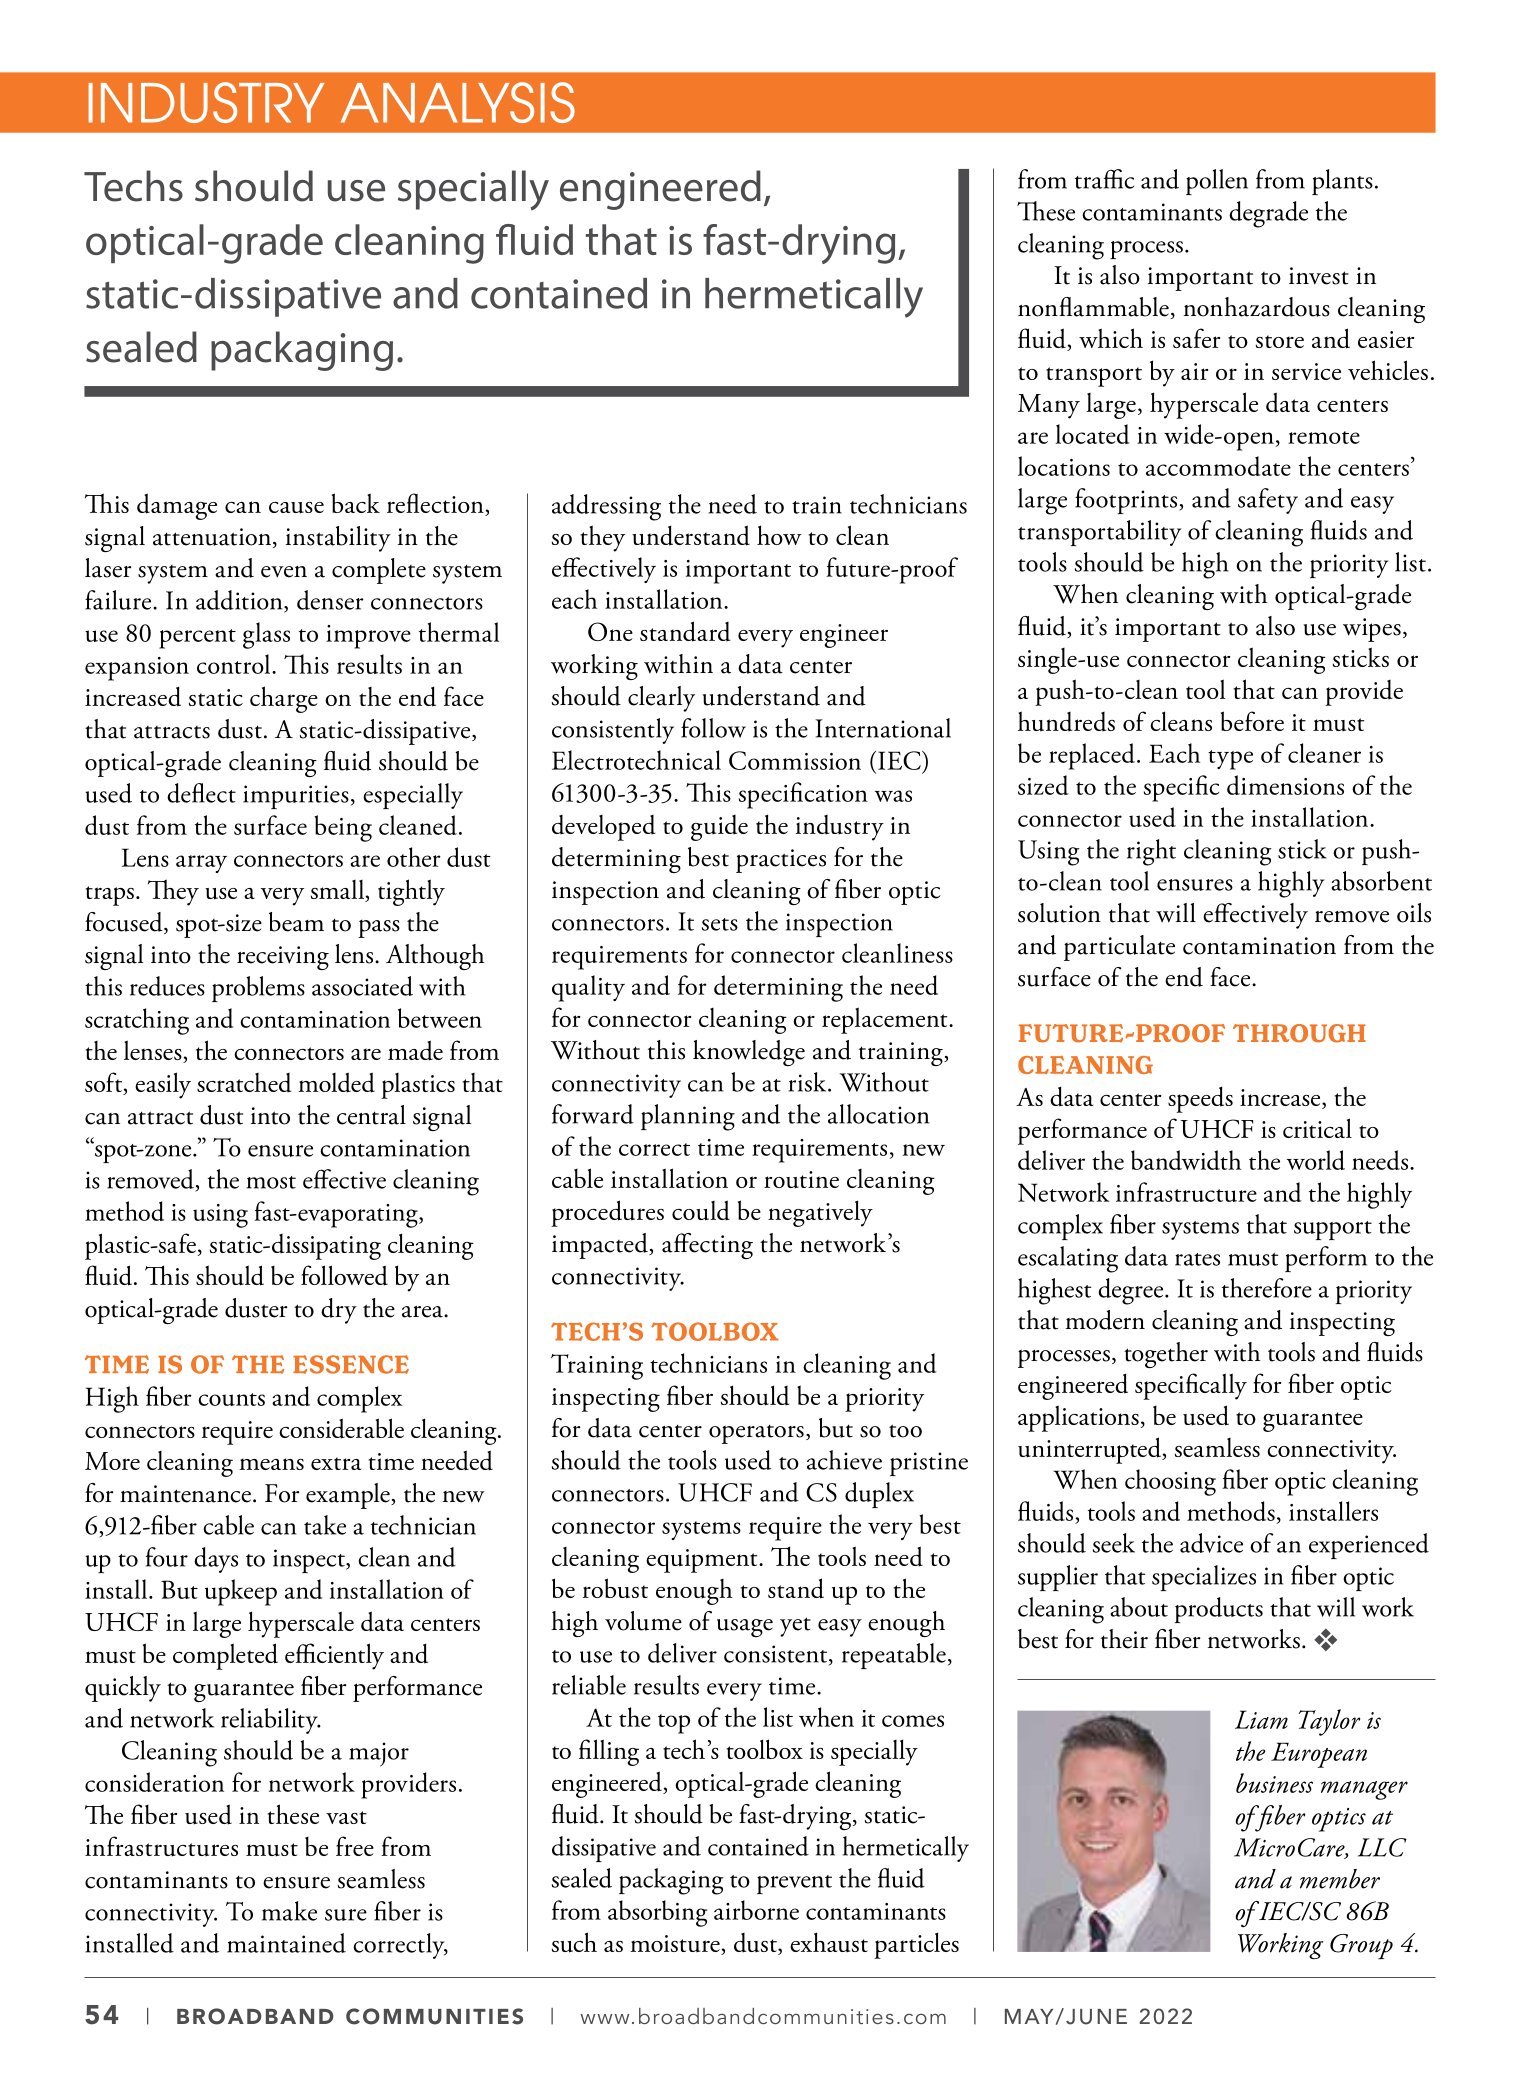 This document has width=1520, height=2075. I want to click on traffic, so click(1104, 179).
